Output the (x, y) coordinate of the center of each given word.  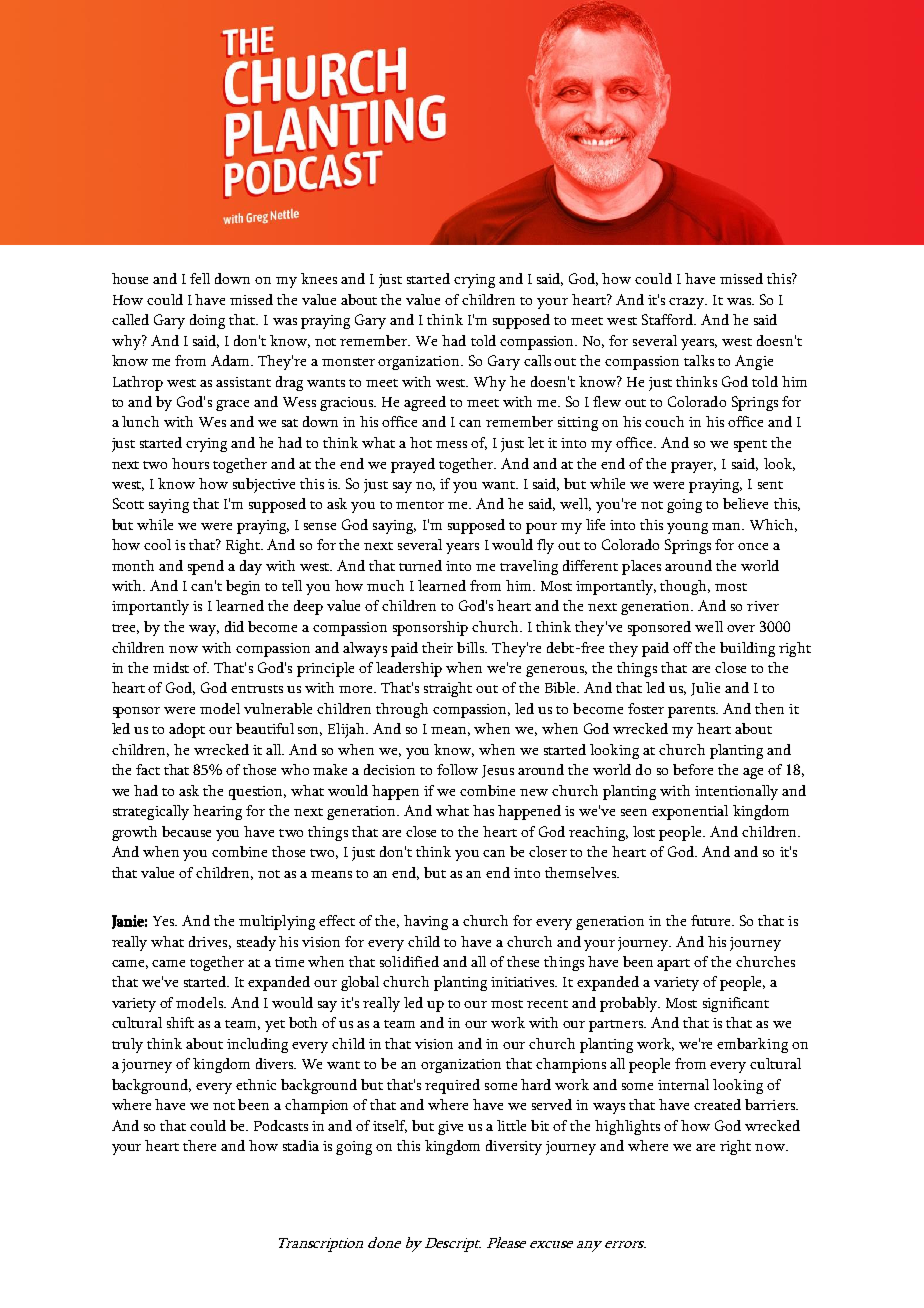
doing (207, 321)
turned (420, 565)
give (450, 1128)
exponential (690, 812)
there (199, 1145)
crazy (688, 303)
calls (537, 360)
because (186, 831)
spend (206, 567)
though (685, 587)
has (483, 810)
